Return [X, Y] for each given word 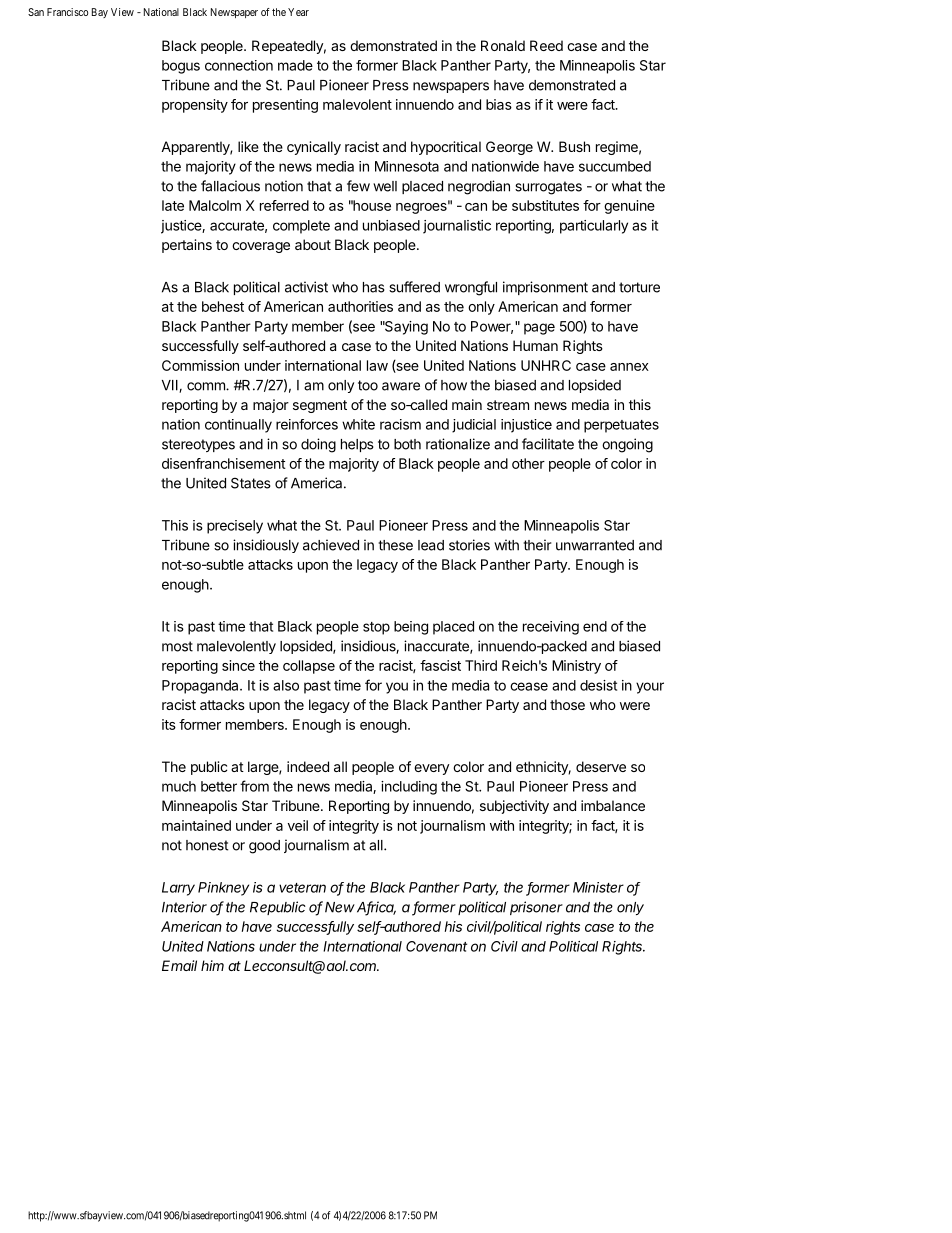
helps [357, 445]
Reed [546, 45]
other [528, 463]
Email [179, 965]
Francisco [67, 12]
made [295, 65]
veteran [302, 888]
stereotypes [198, 445]
